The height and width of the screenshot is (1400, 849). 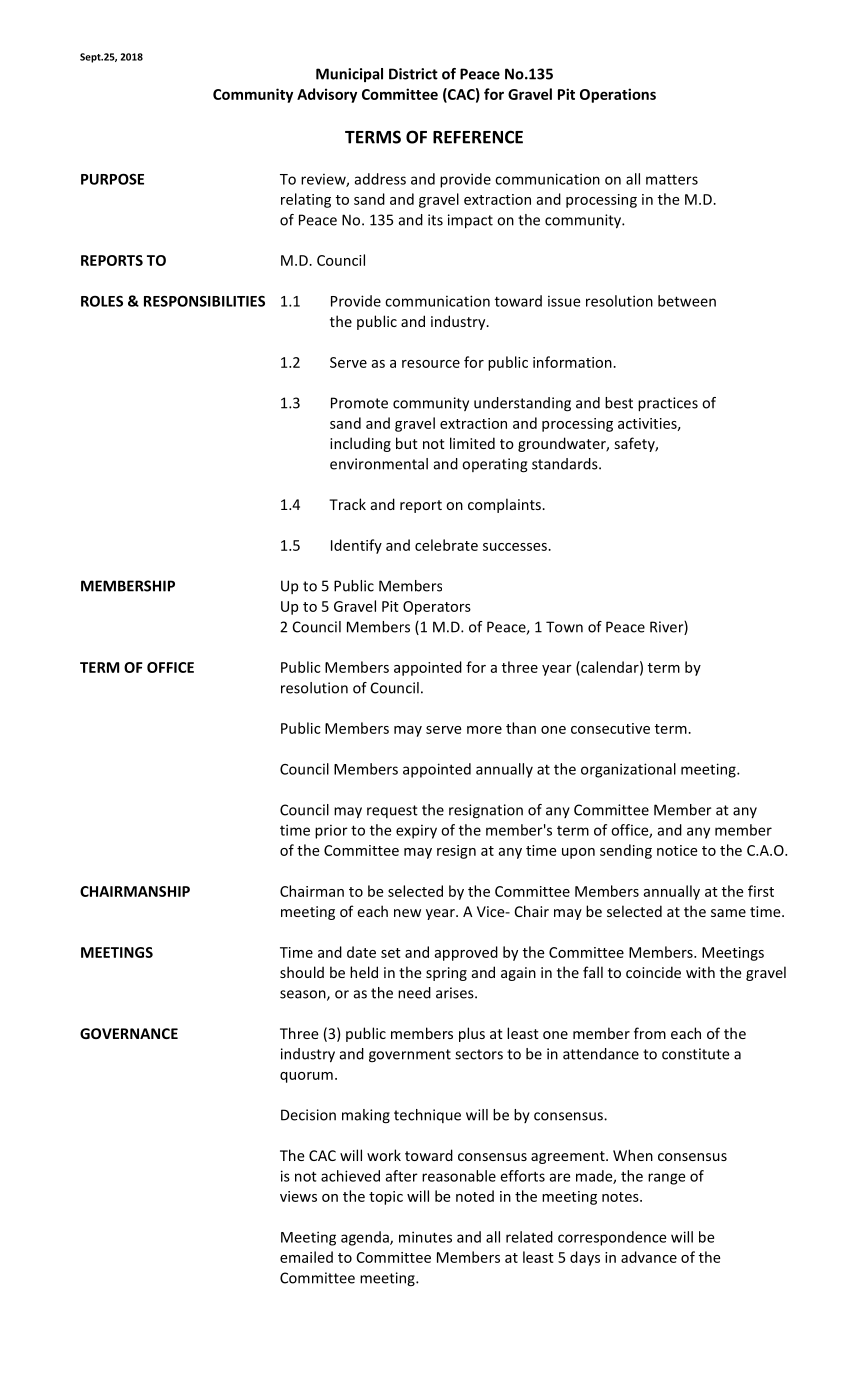 I want to click on minutes, so click(x=425, y=1237).
